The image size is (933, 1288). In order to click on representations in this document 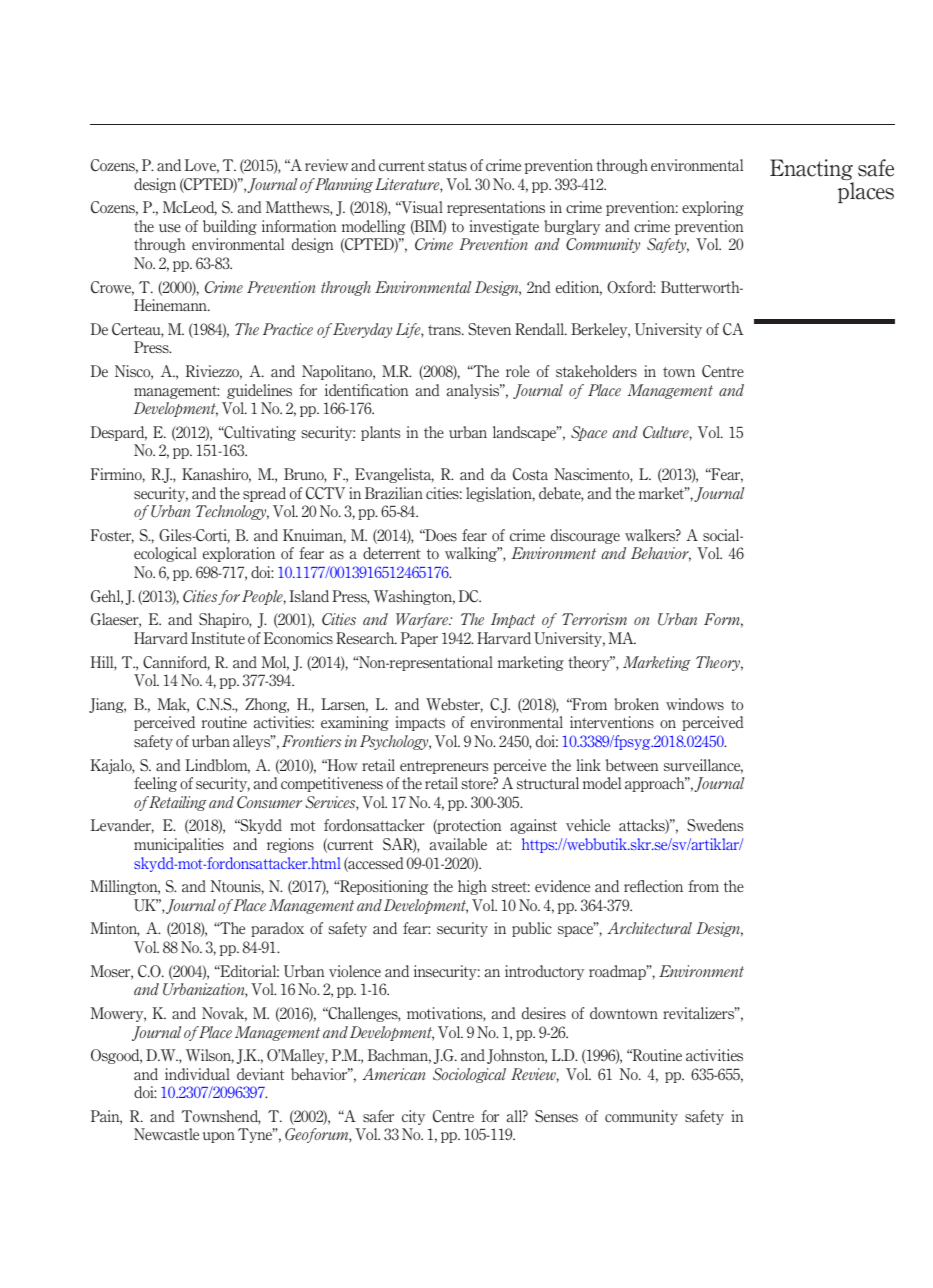, I will do `click(496, 208)`.
